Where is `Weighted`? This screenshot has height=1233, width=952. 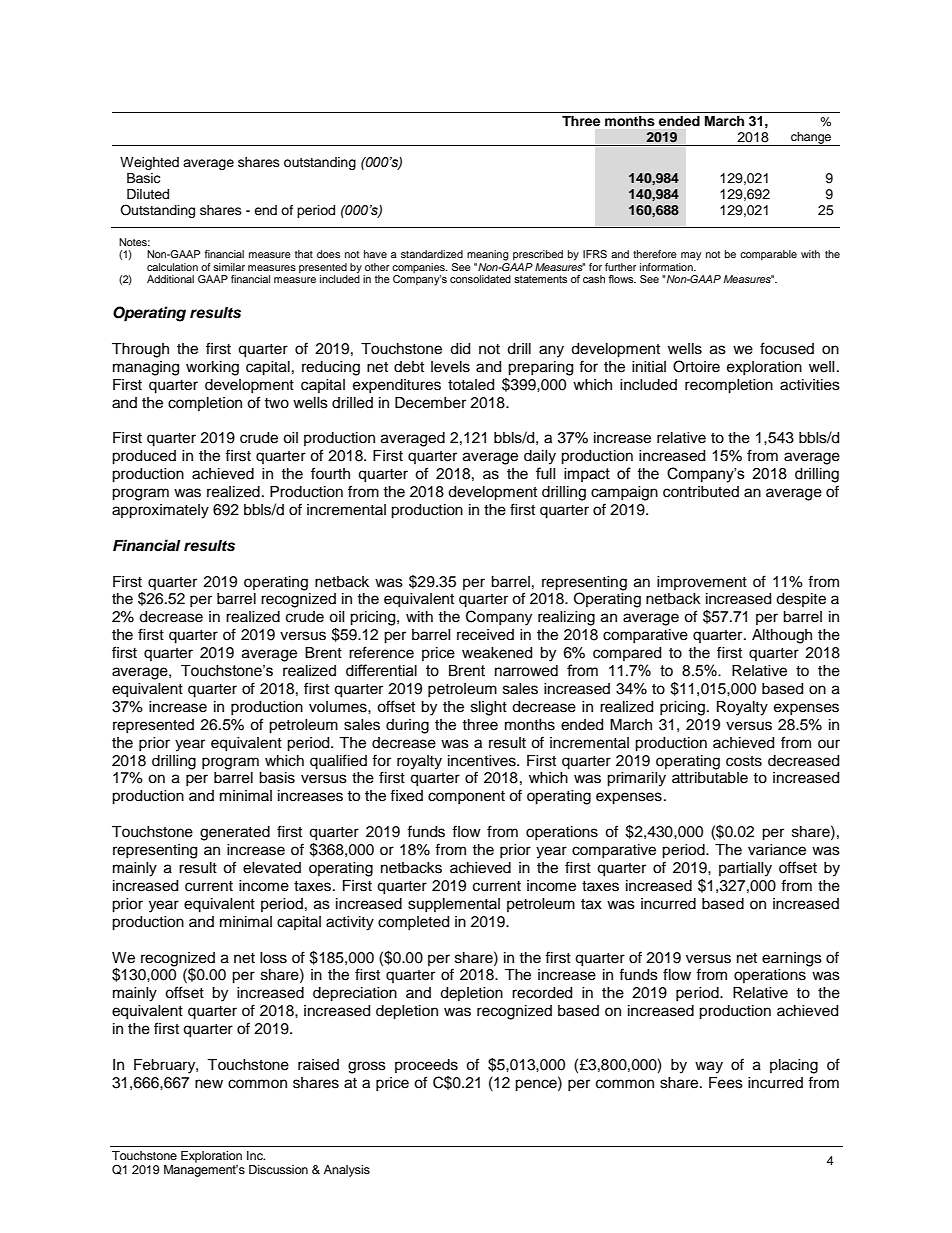 Weighted is located at coordinates (149, 163).
